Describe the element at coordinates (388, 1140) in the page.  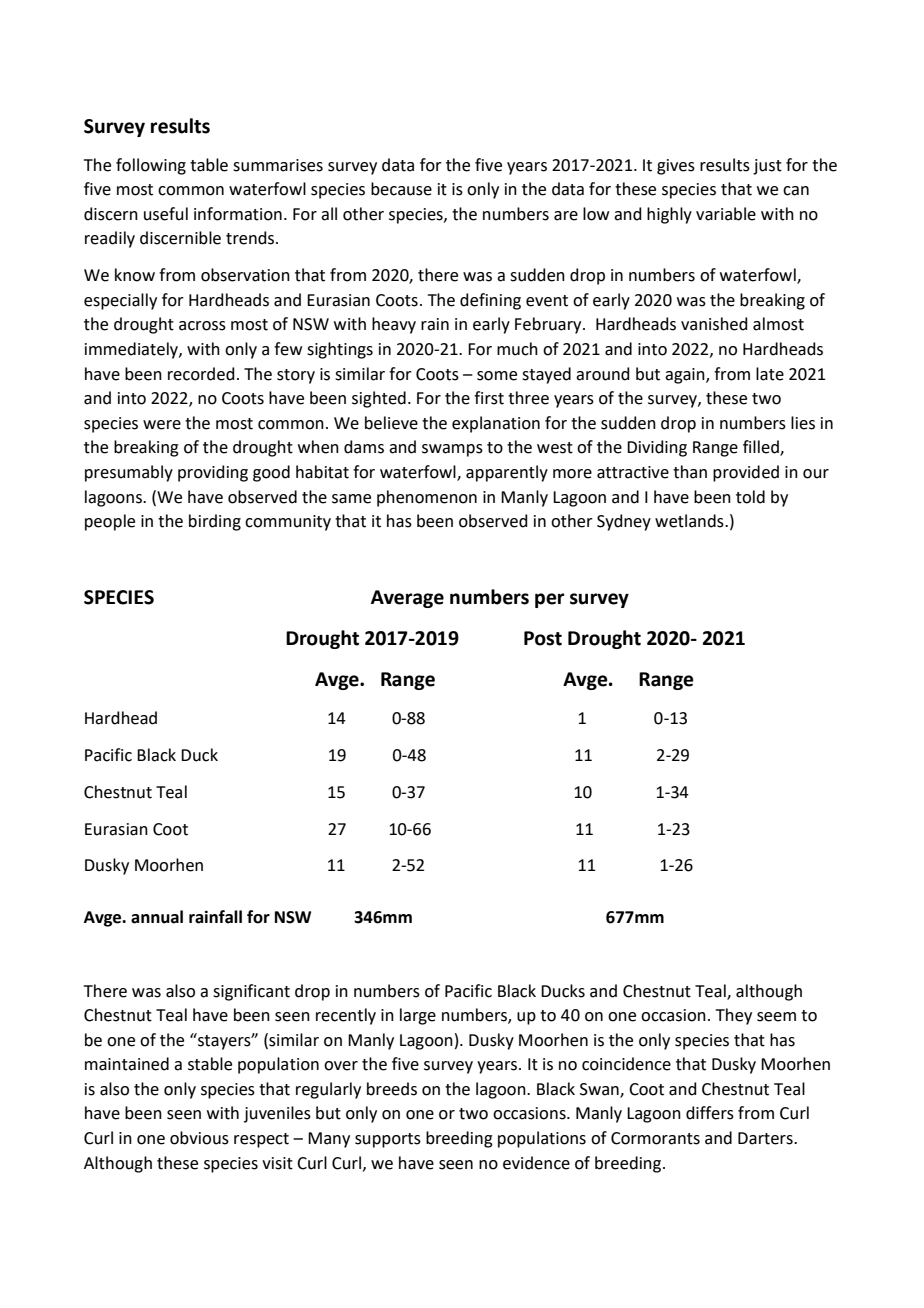
I see `supports` at that location.
